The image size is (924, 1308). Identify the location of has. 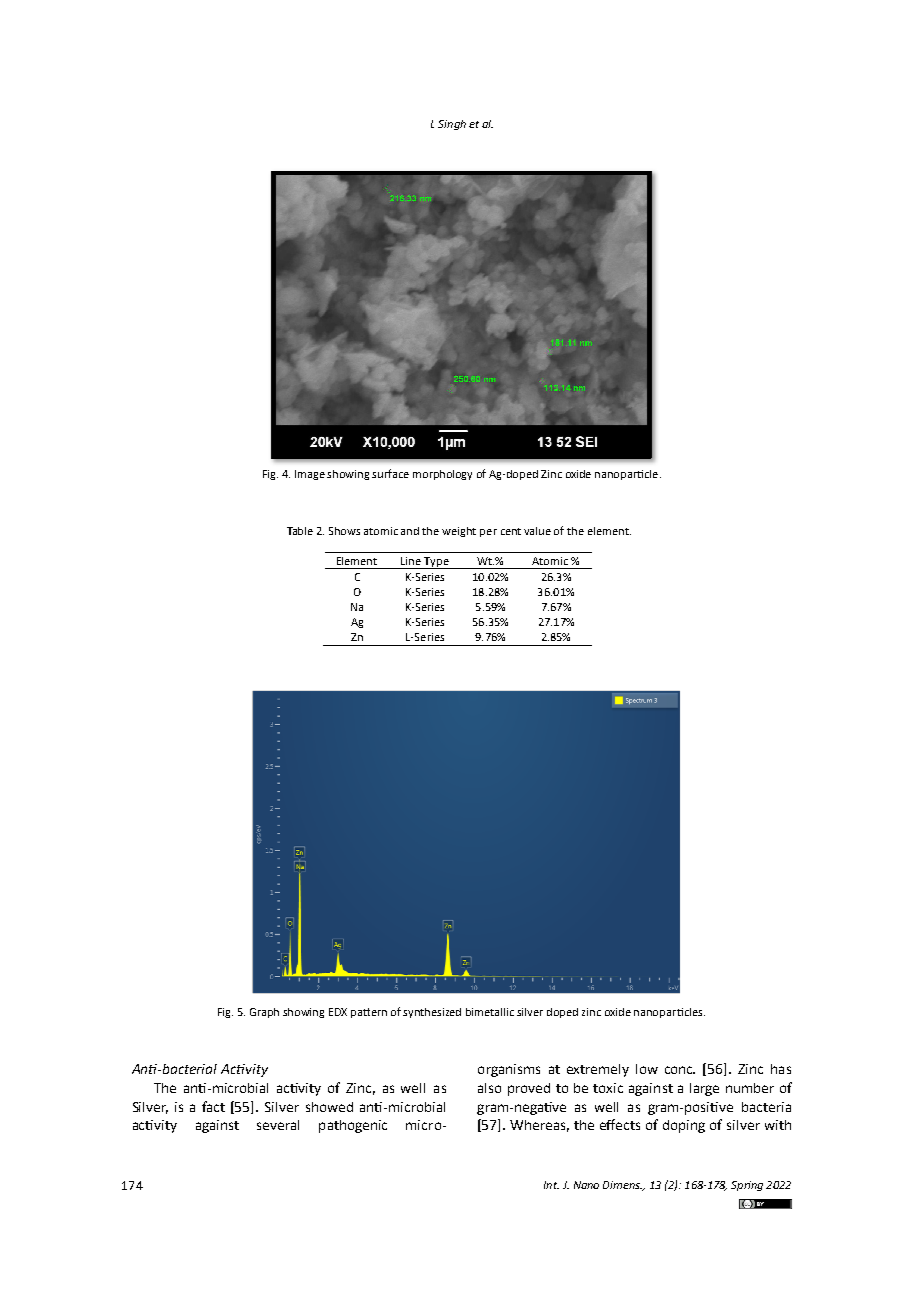
(781, 1069).
